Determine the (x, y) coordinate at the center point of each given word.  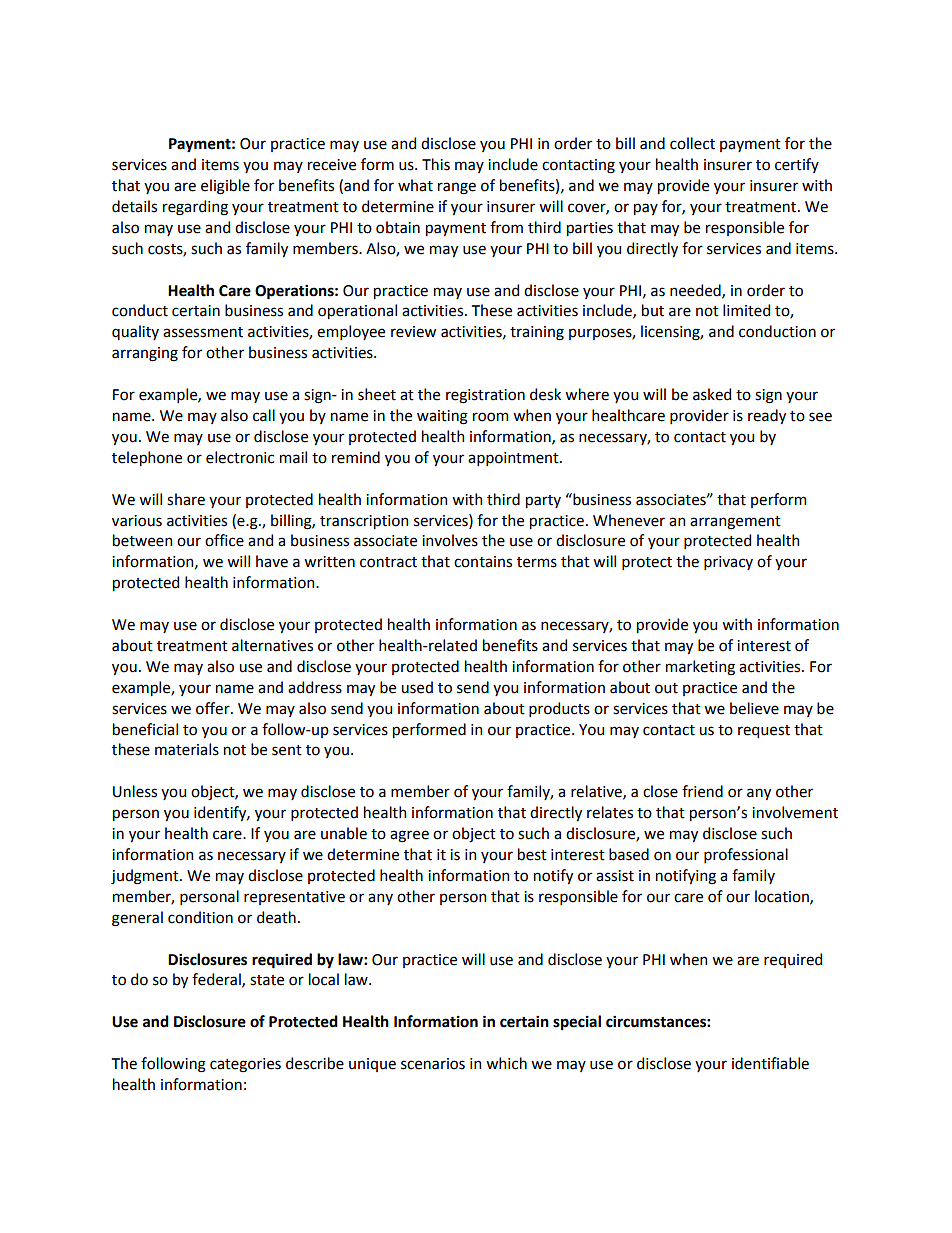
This (436, 164)
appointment (514, 459)
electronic (240, 457)
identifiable (770, 1063)
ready (767, 416)
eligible (225, 187)
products (559, 709)
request (764, 731)
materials (187, 749)
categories (245, 1065)
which (506, 1063)
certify (797, 165)
